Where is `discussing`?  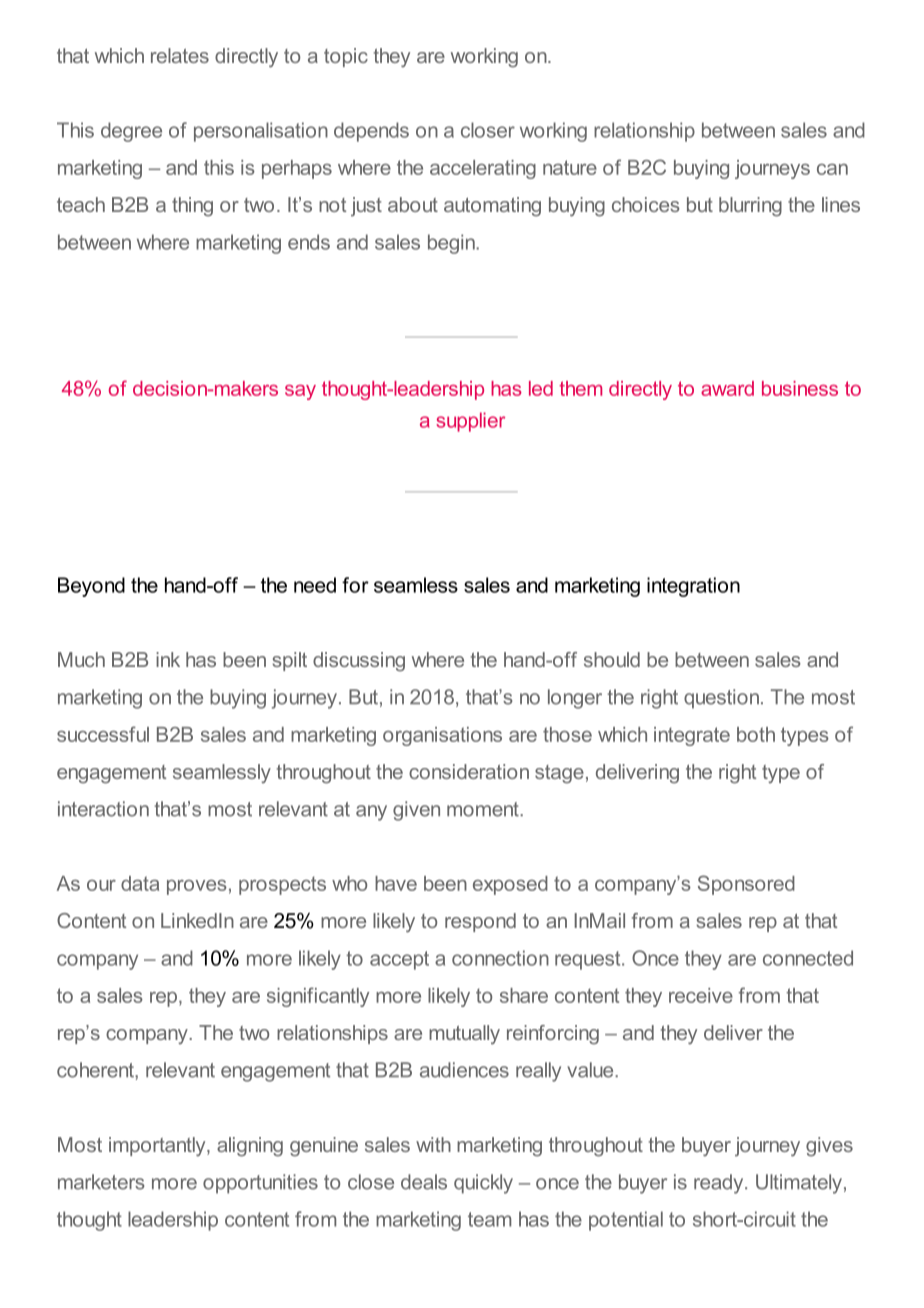
discussing is located at coordinates (359, 662).
